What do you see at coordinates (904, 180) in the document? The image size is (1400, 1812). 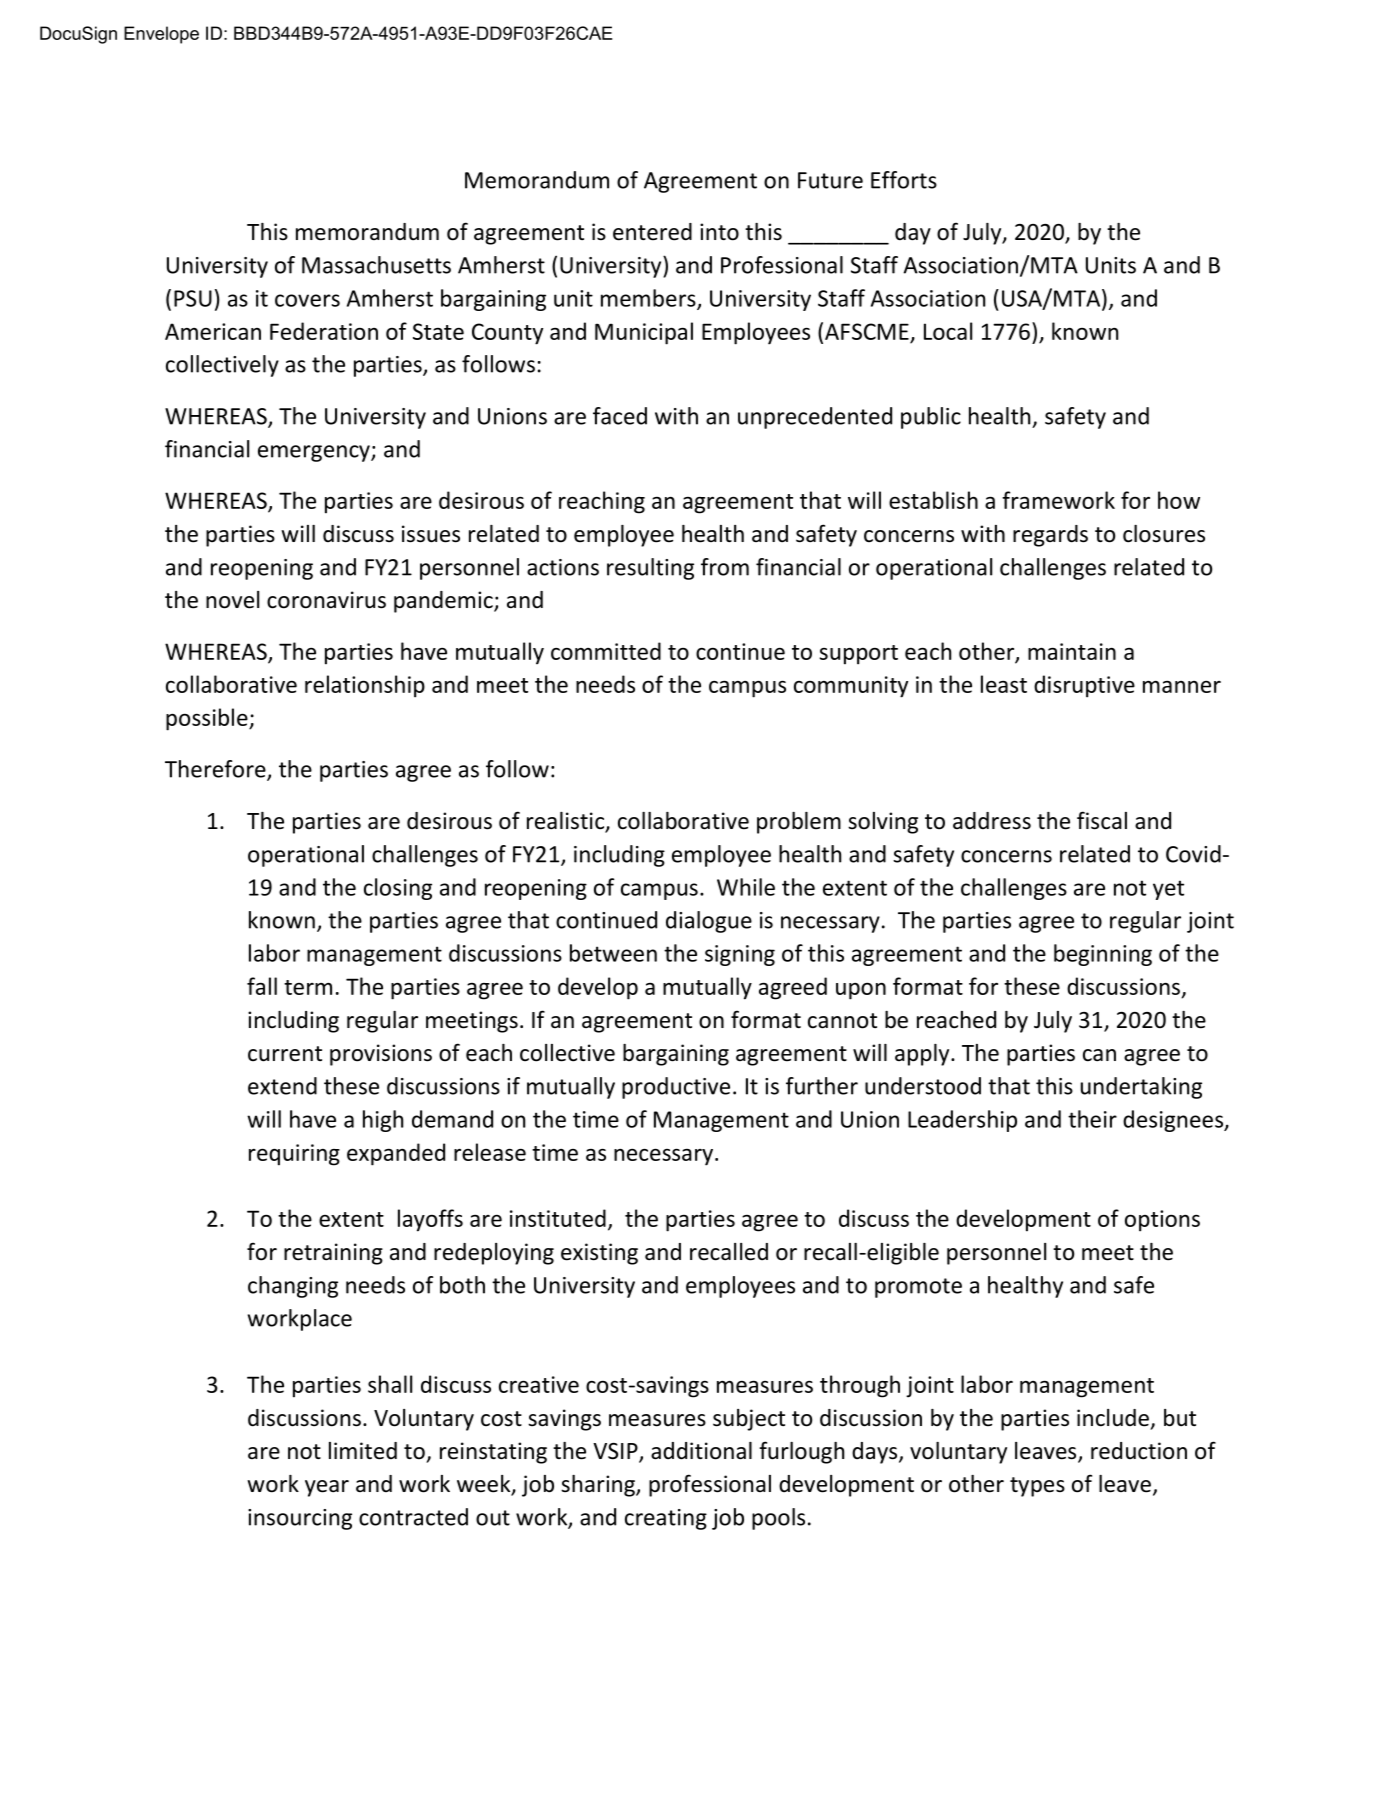 I see `Efforts` at bounding box center [904, 180].
